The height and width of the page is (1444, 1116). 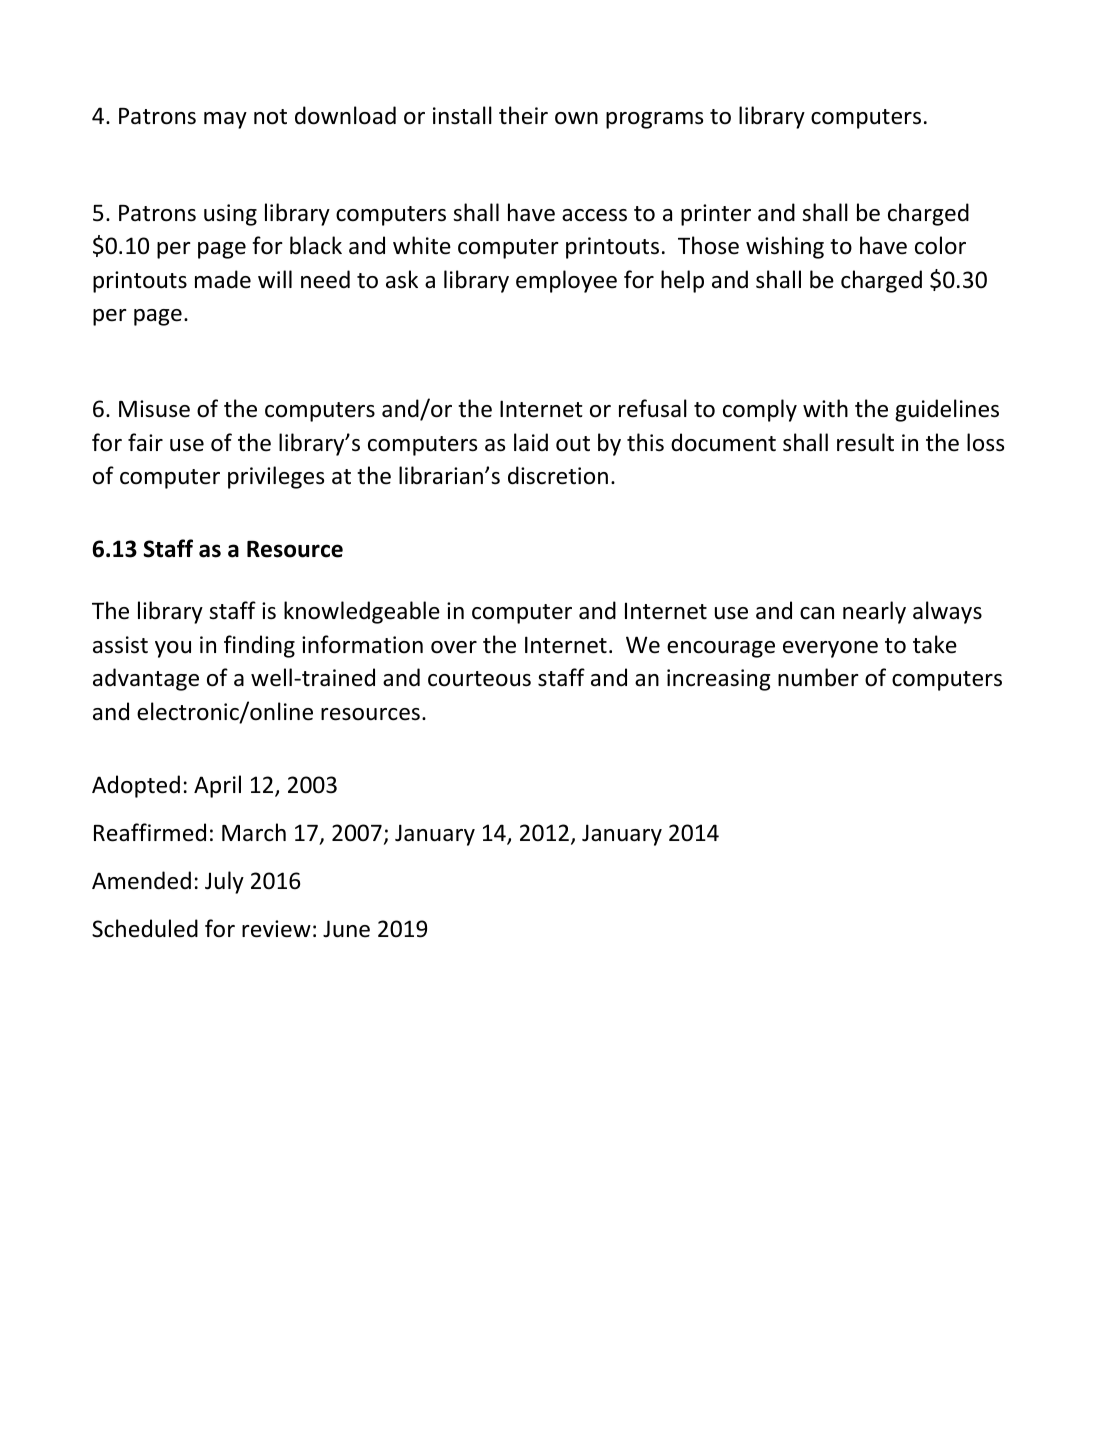 What do you see at coordinates (566, 281) in the page?
I see `employee` at bounding box center [566, 281].
